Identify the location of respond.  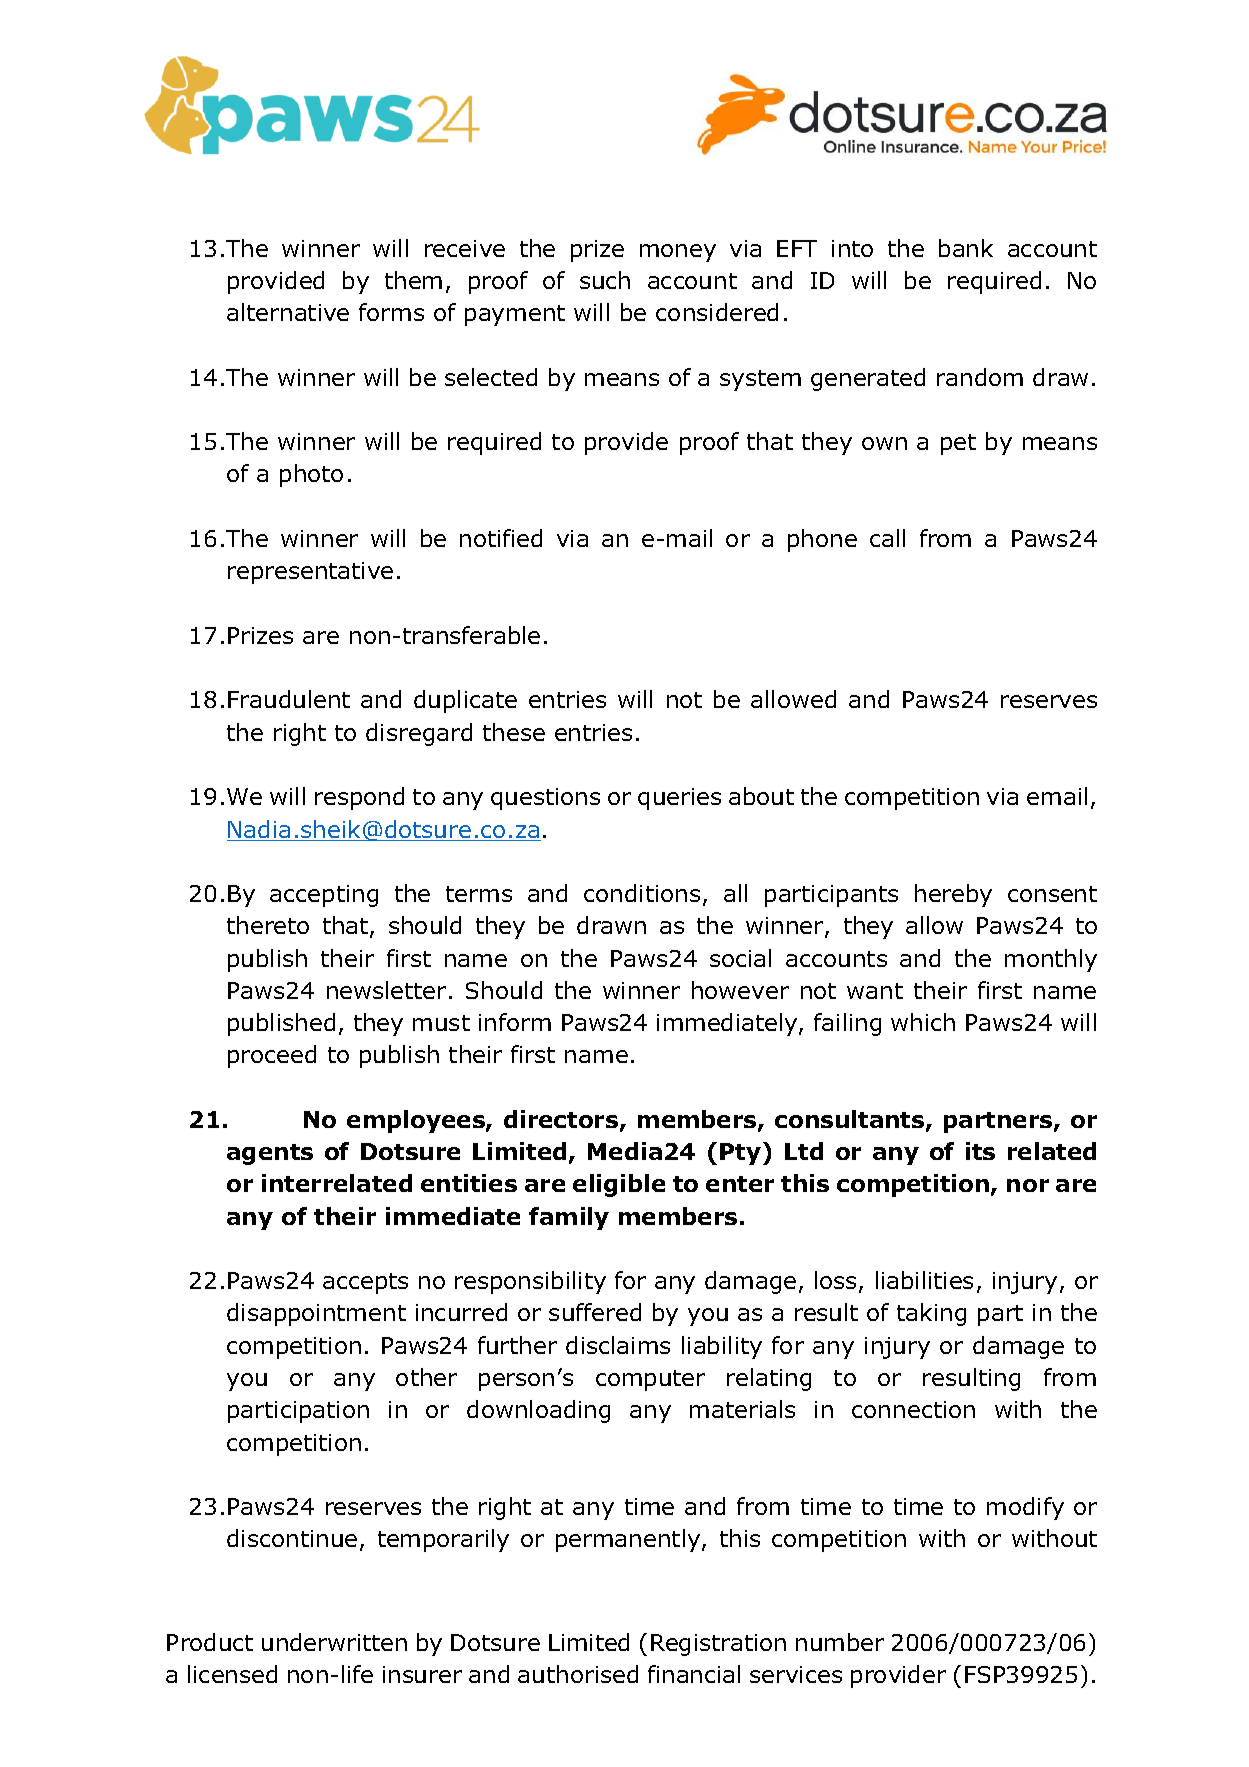
(359, 798).
